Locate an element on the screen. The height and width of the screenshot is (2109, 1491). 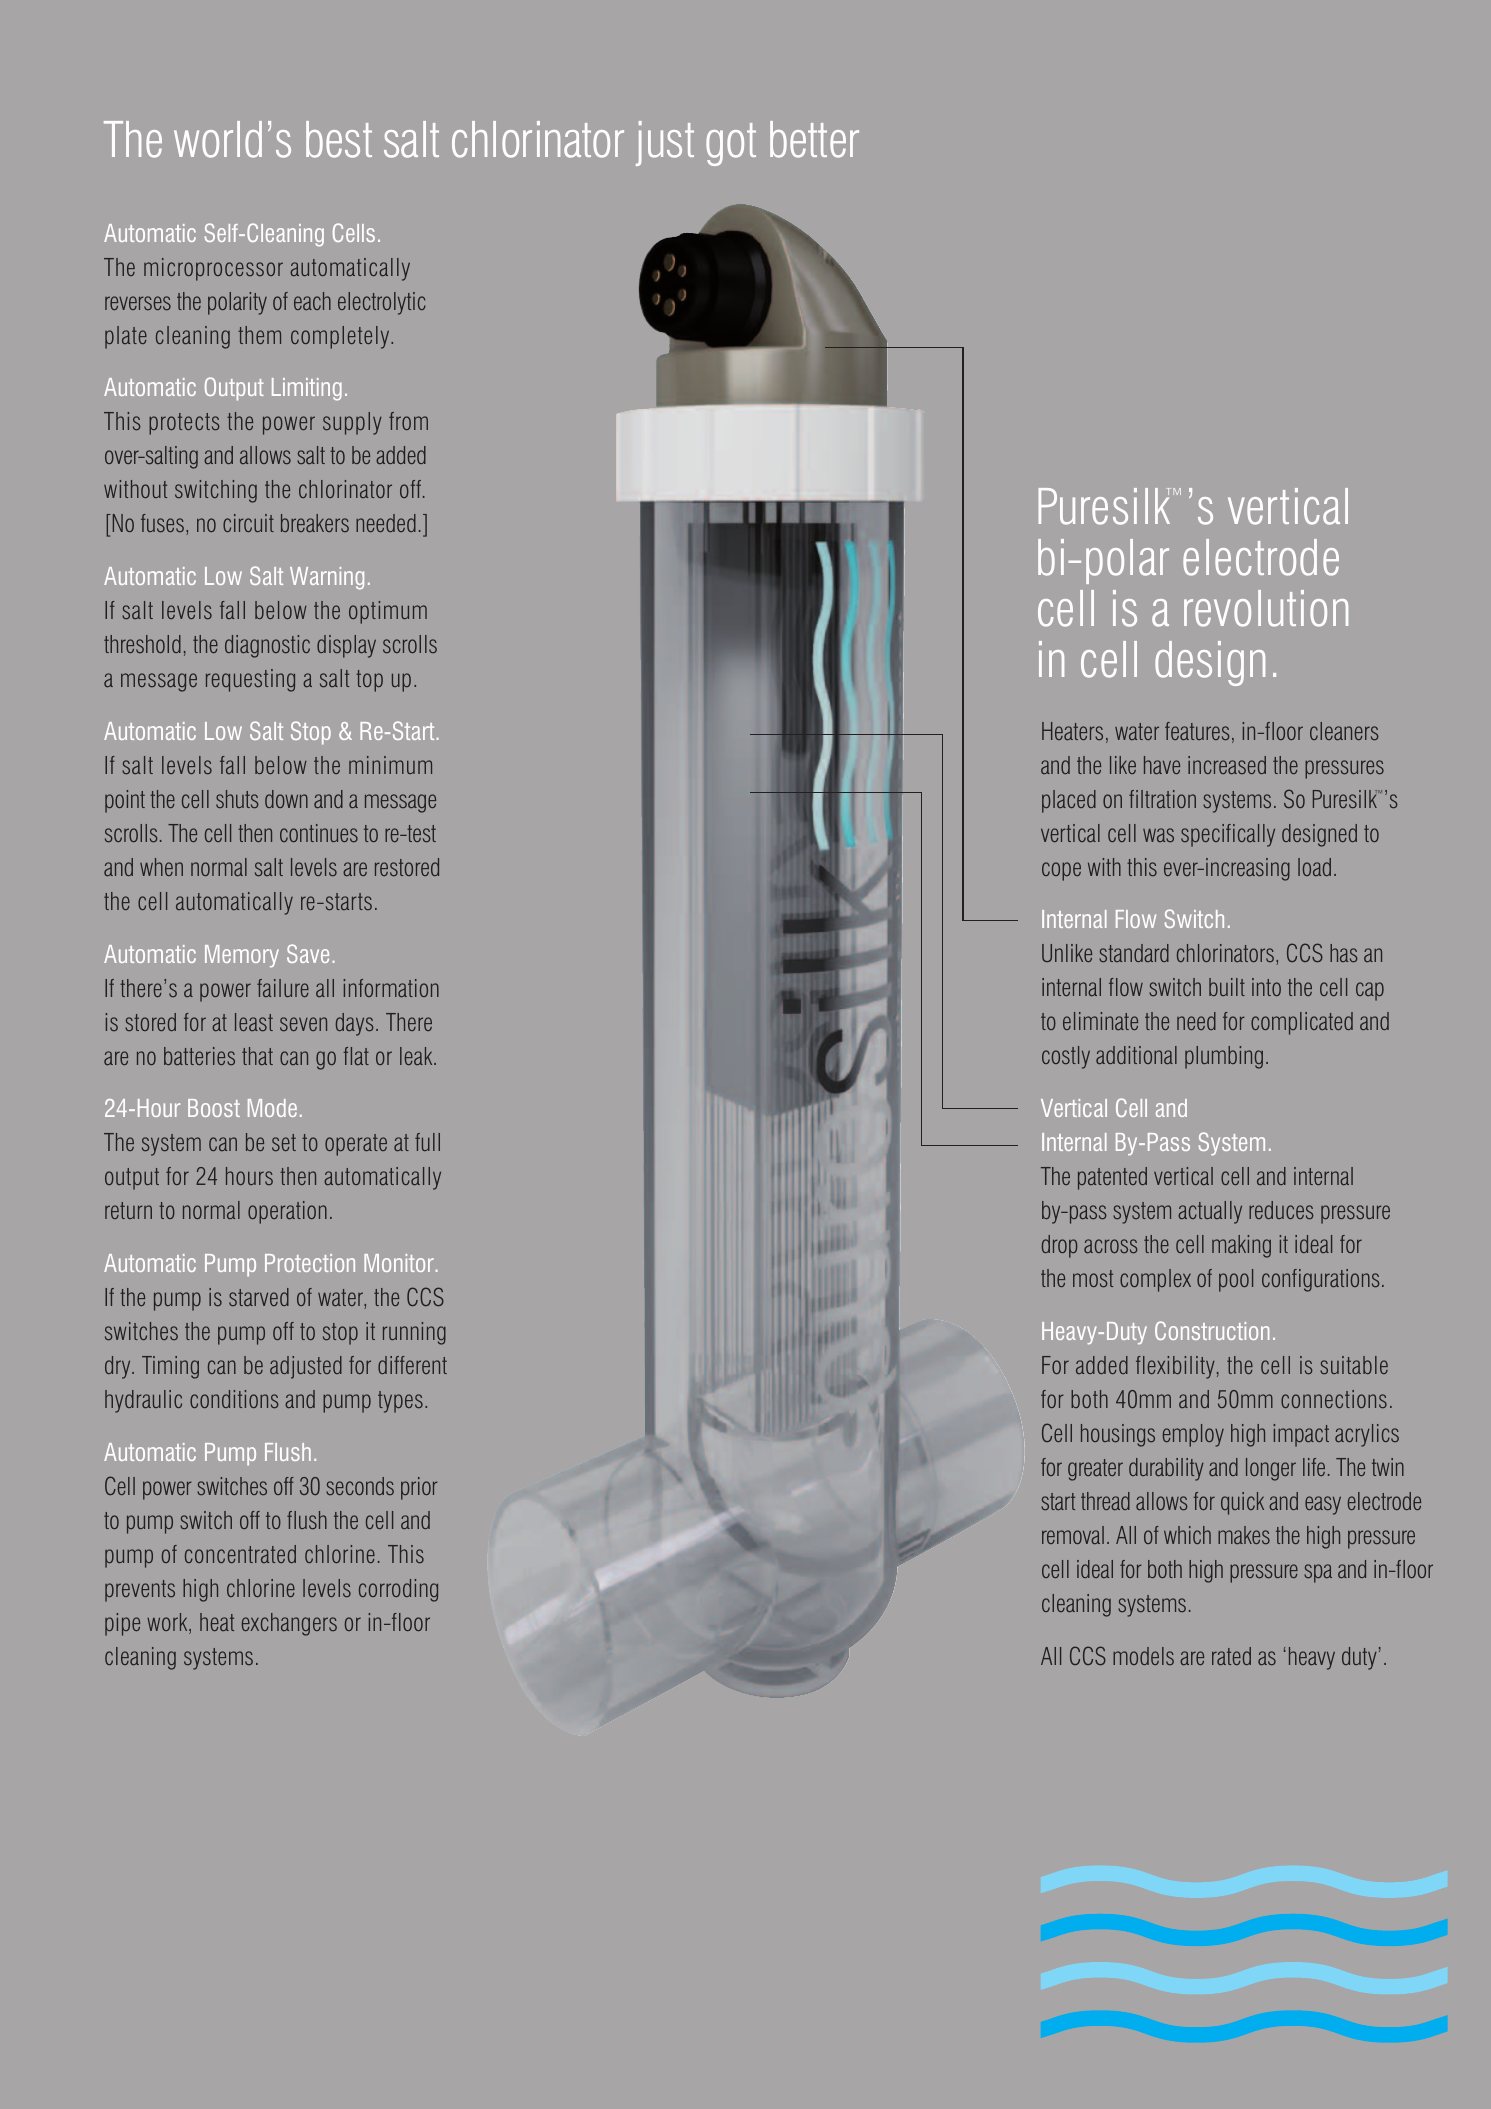
removal is located at coordinates (1073, 1535).
